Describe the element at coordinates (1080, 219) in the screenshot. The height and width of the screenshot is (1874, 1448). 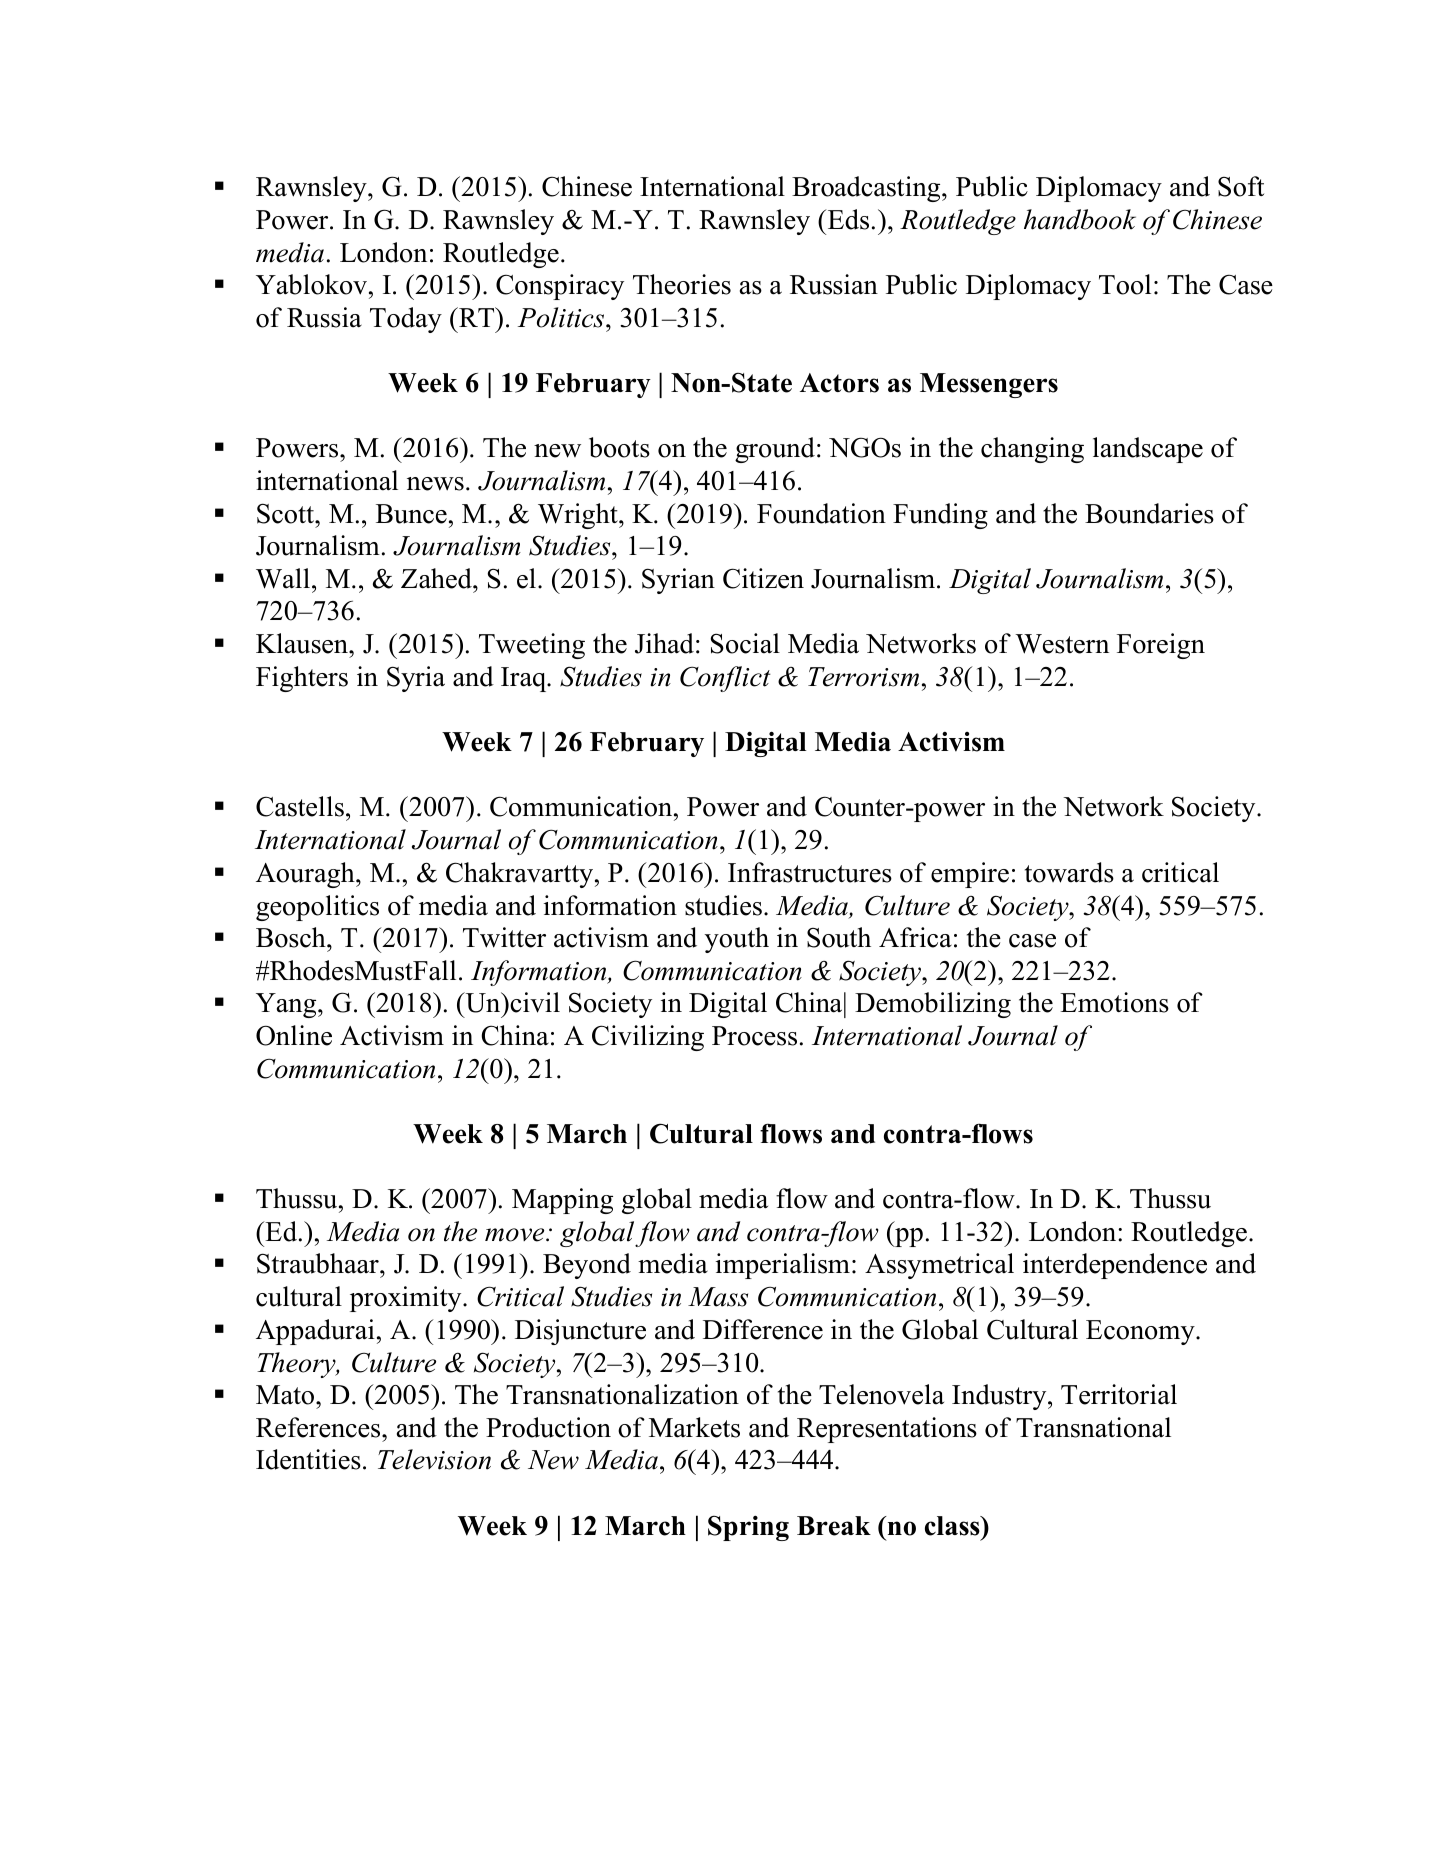
I see `handbook` at that location.
